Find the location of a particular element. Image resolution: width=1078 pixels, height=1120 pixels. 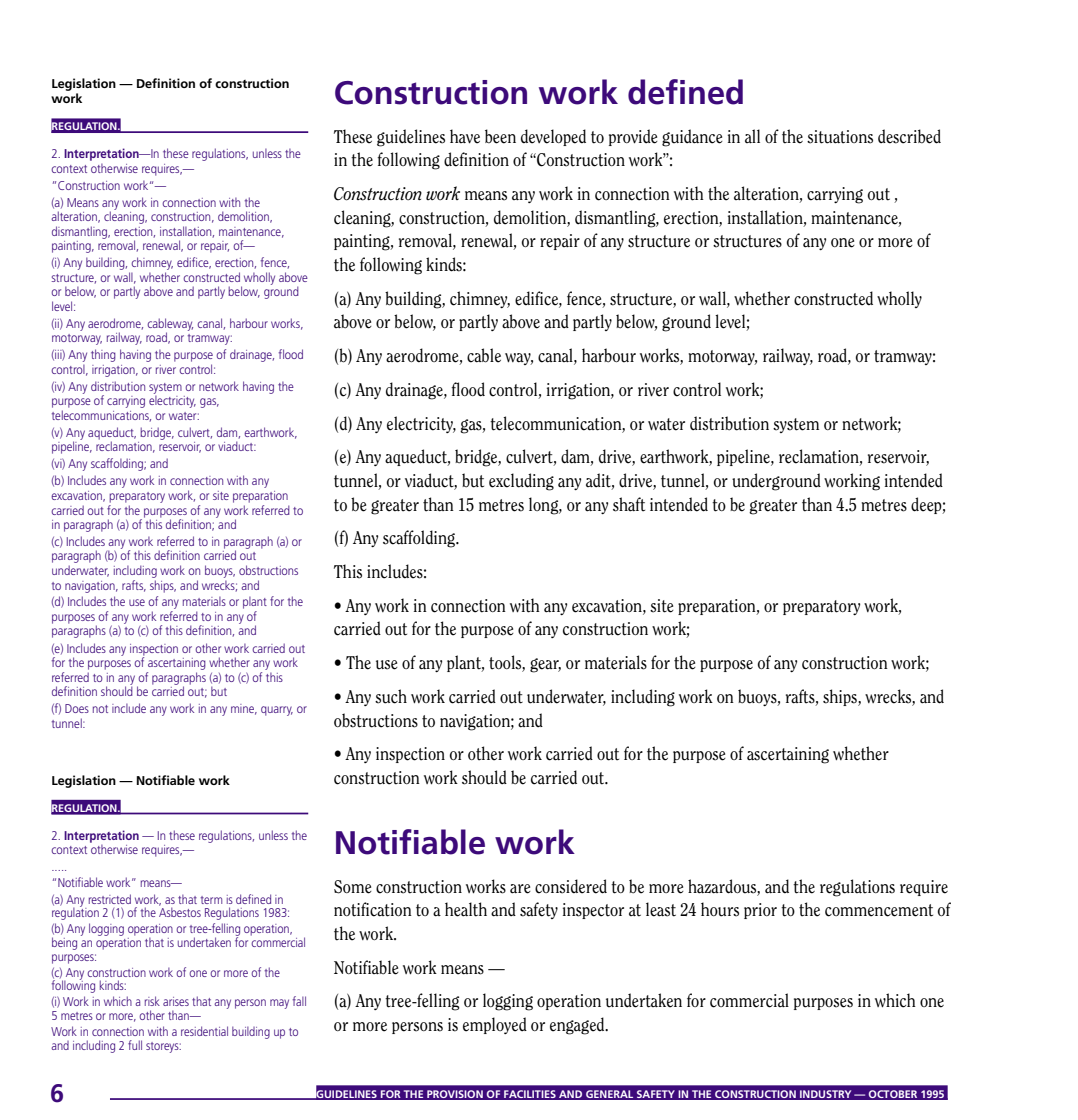

commencement is located at coordinates (879, 910).
